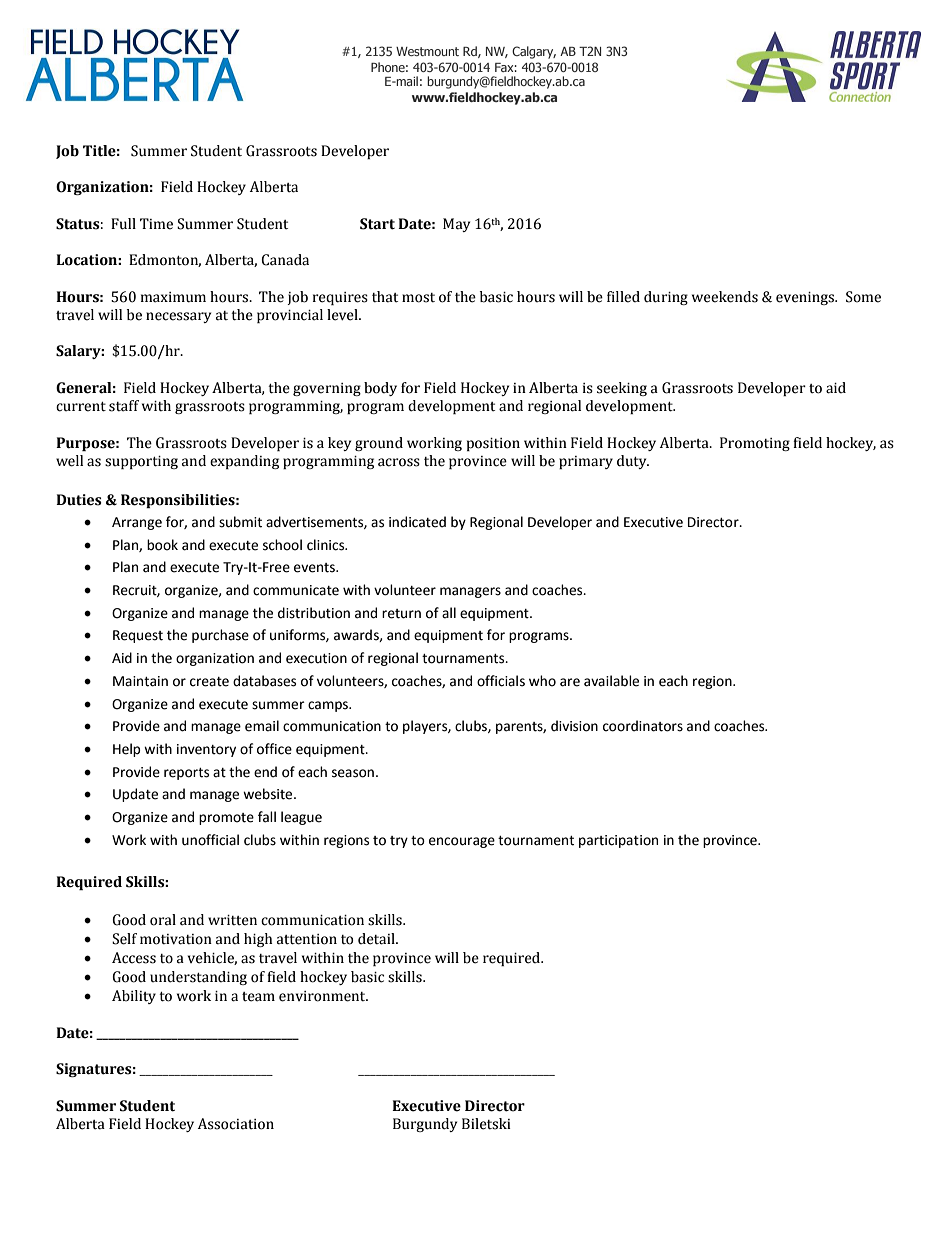 This screenshot has width=952, height=1233. What do you see at coordinates (178, 317) in the screenshot?
I see `necessary` at bounding box center [178, 317].
